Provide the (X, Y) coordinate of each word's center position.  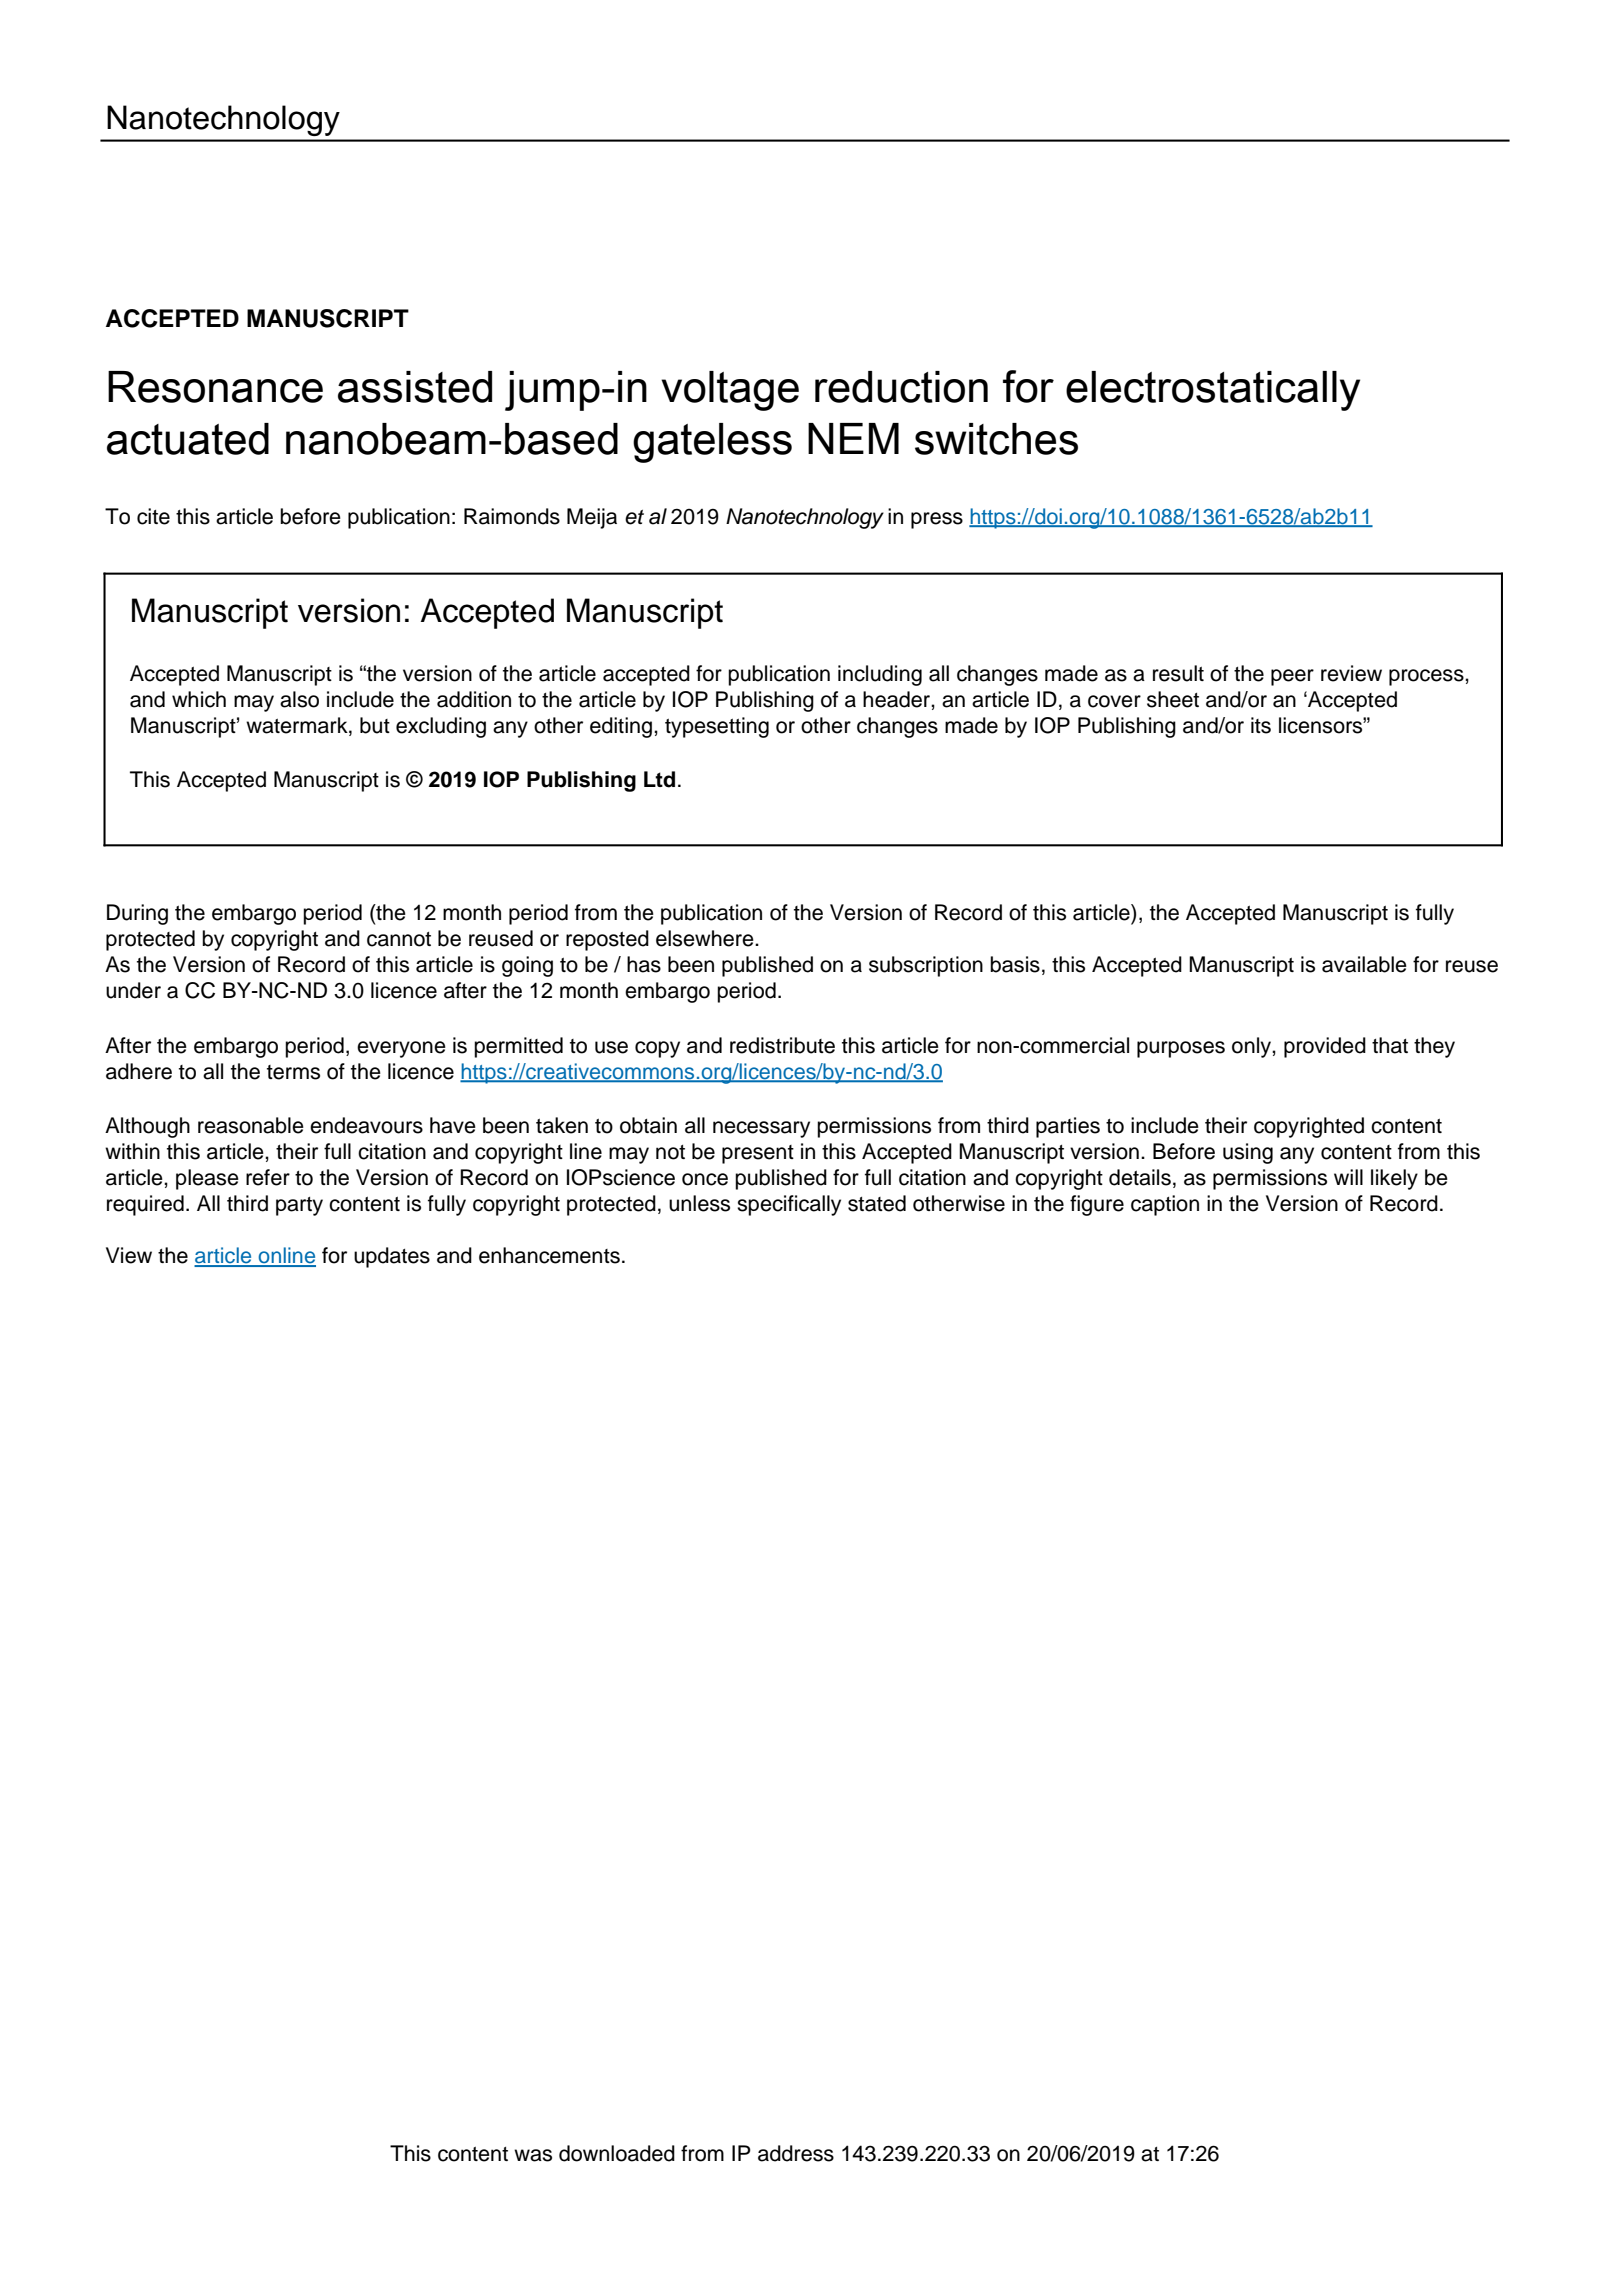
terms (293, 1072)
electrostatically (1213, 391)
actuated (188, 439)
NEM (853, 438)
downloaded (617, 2153)
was (533, 2155)
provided (1325, 1047)
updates (392, 1257)
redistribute (782, 1045)
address (796, 2153)
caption (1165, 1205)
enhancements (549, 1255)
